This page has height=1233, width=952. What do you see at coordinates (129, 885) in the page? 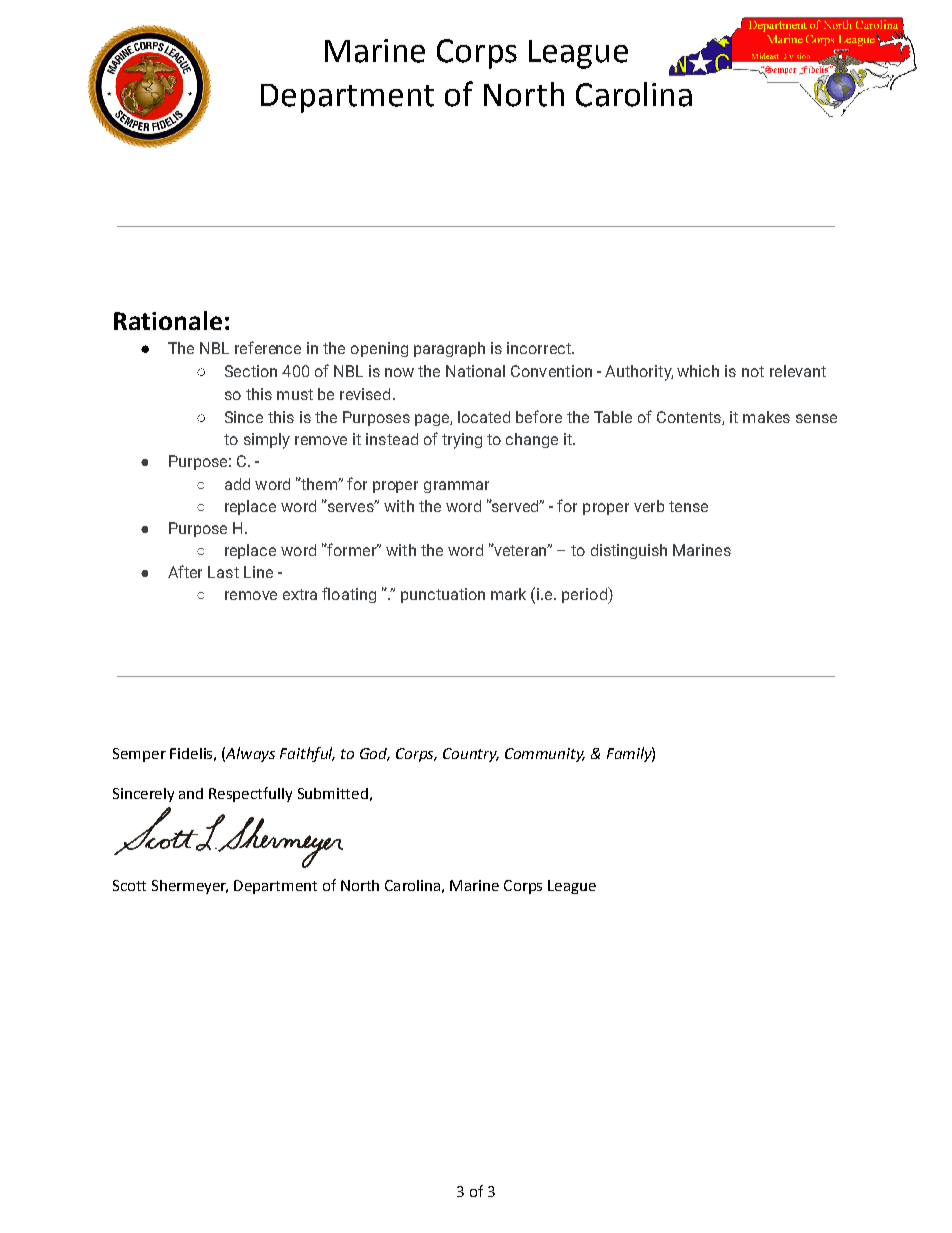
I see `Scott` at bounding box center [129, 885].
